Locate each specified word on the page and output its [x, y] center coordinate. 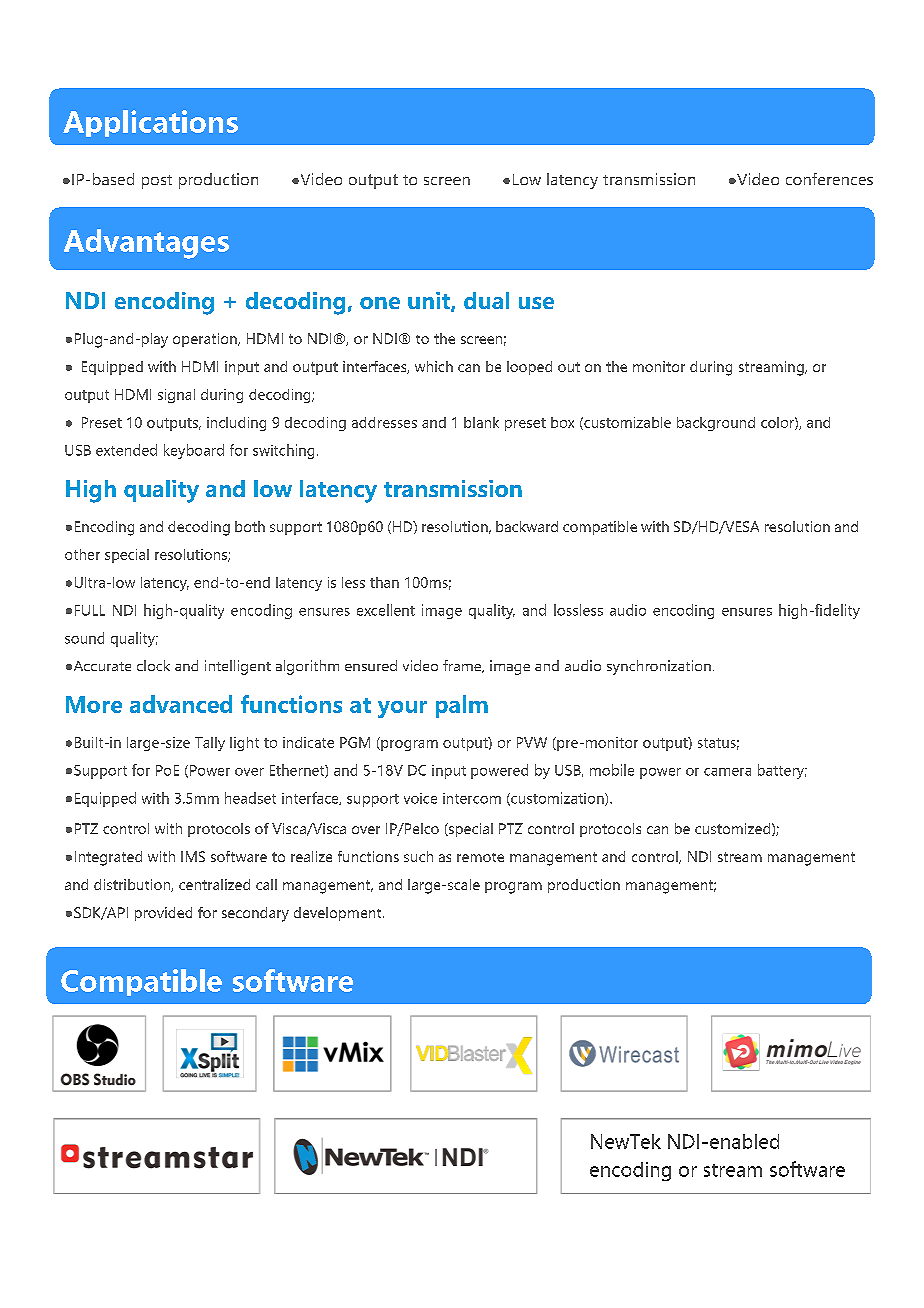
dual [486, 300]
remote [480, 857]
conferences [829, 179]
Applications [150, 123]
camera [727, 772]
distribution [133, 885]
